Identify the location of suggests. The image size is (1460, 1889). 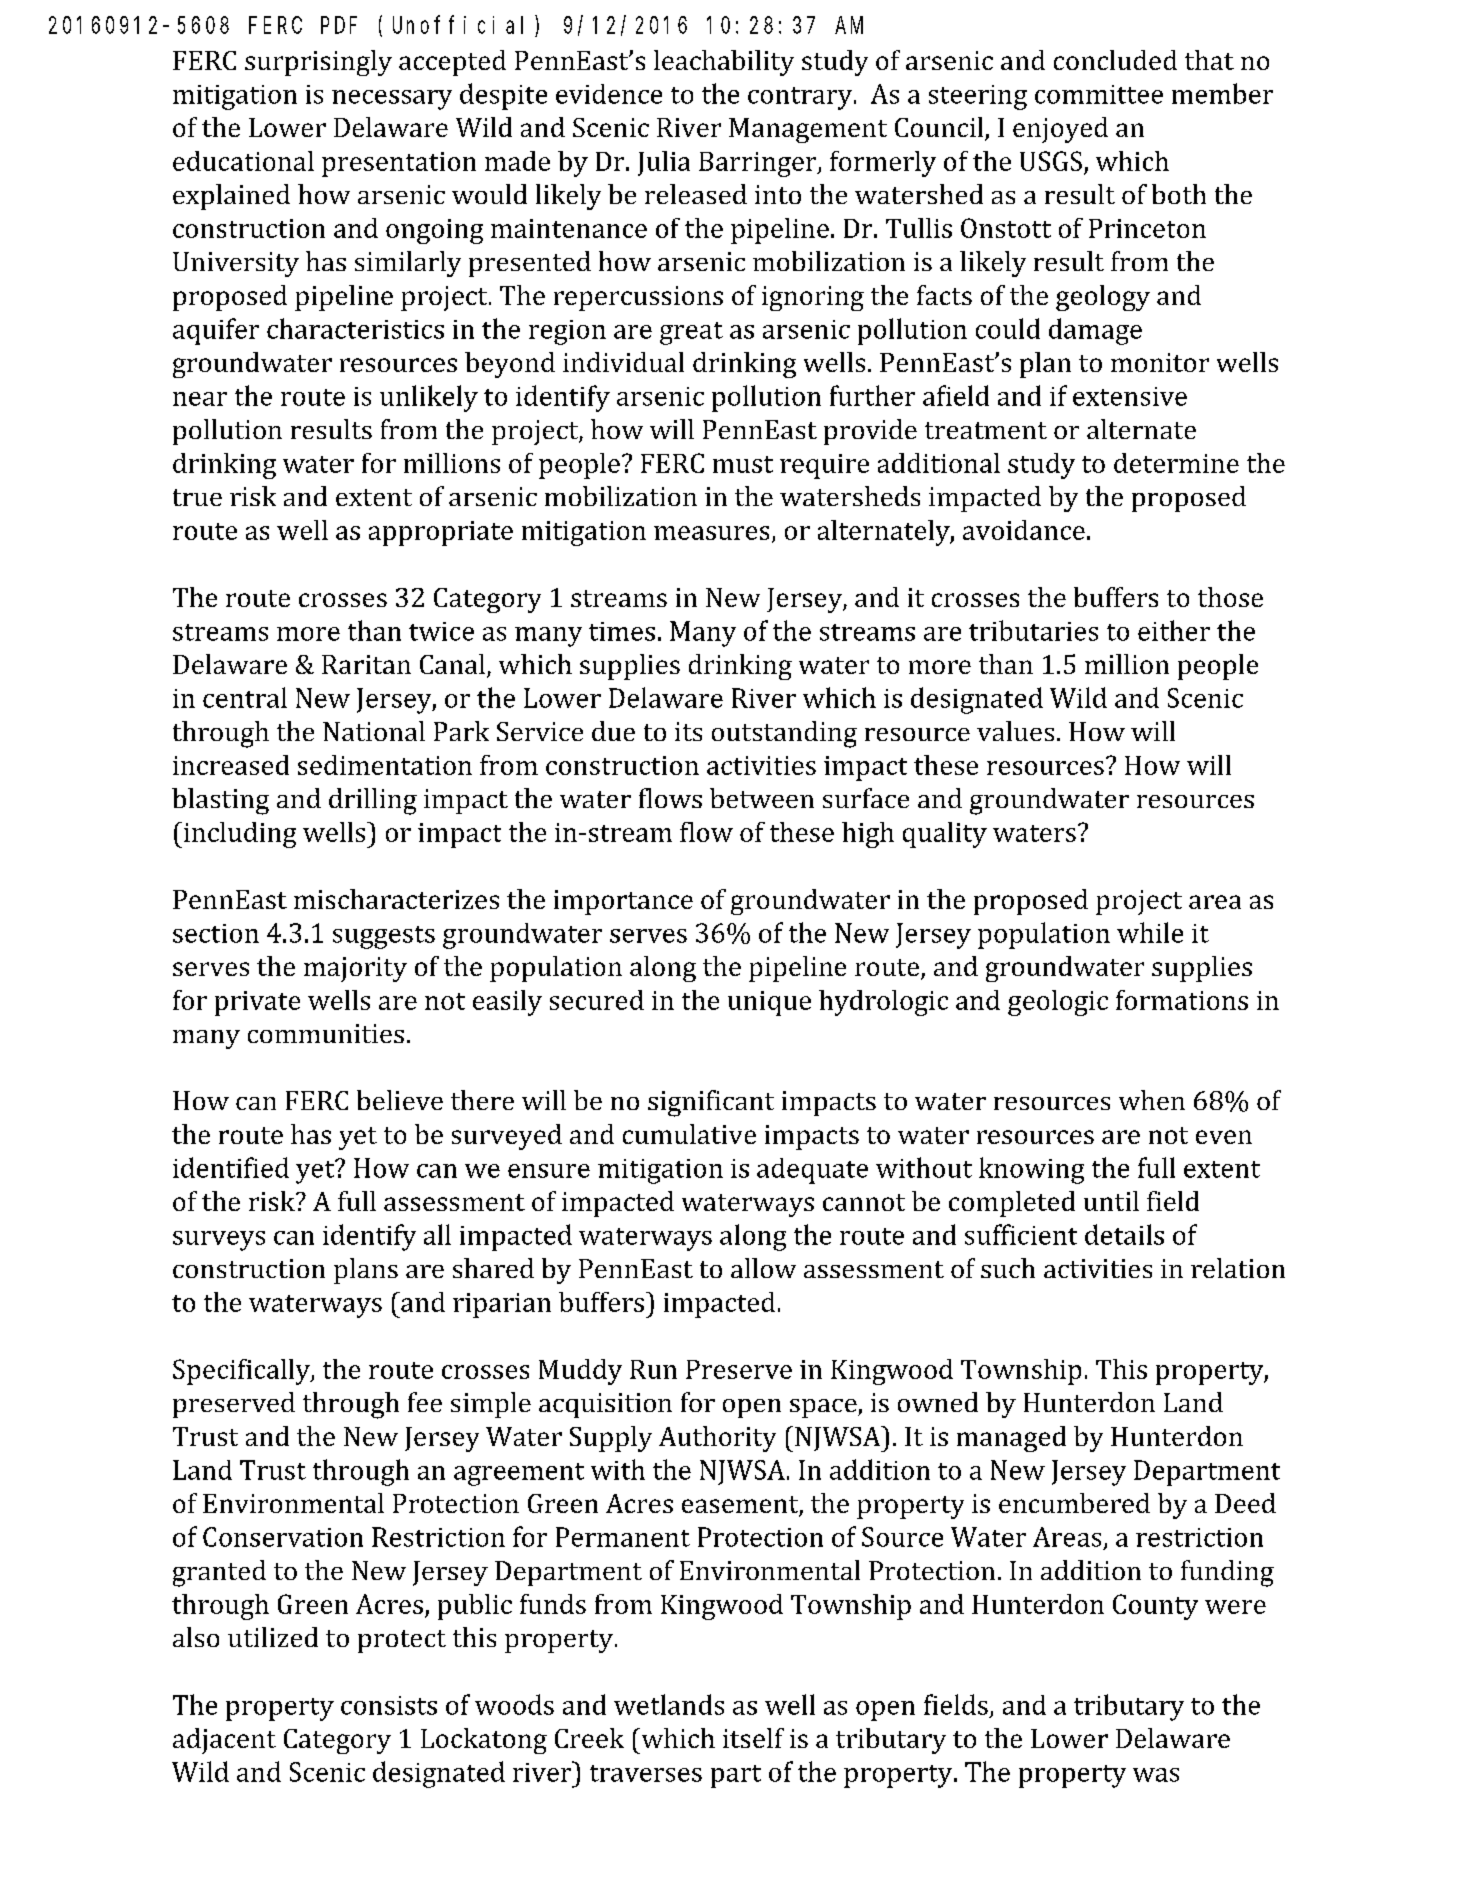
(384, 937).
